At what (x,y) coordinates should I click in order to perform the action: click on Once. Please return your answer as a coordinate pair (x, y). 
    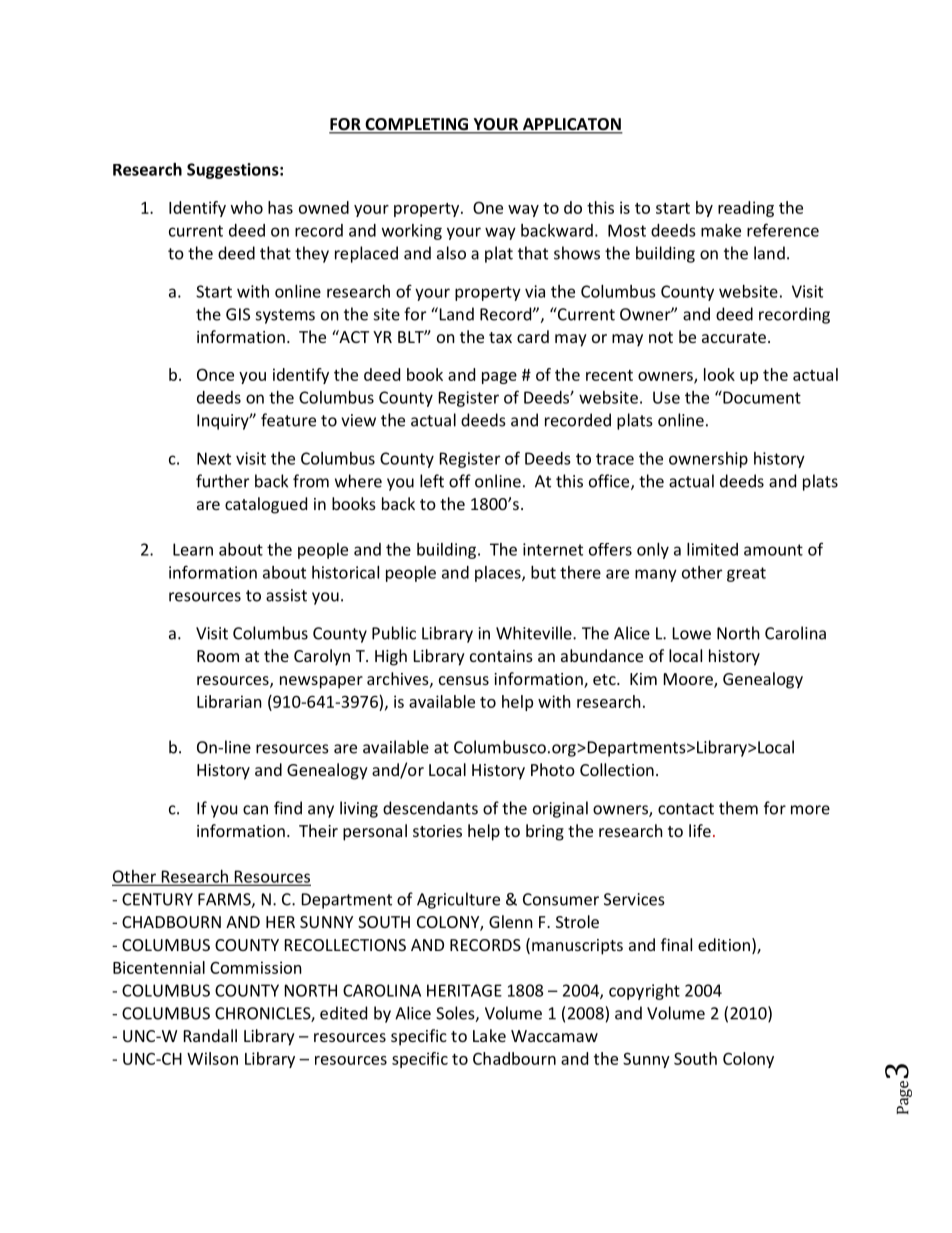
    Looking at the image, I should click on (215, 374).
